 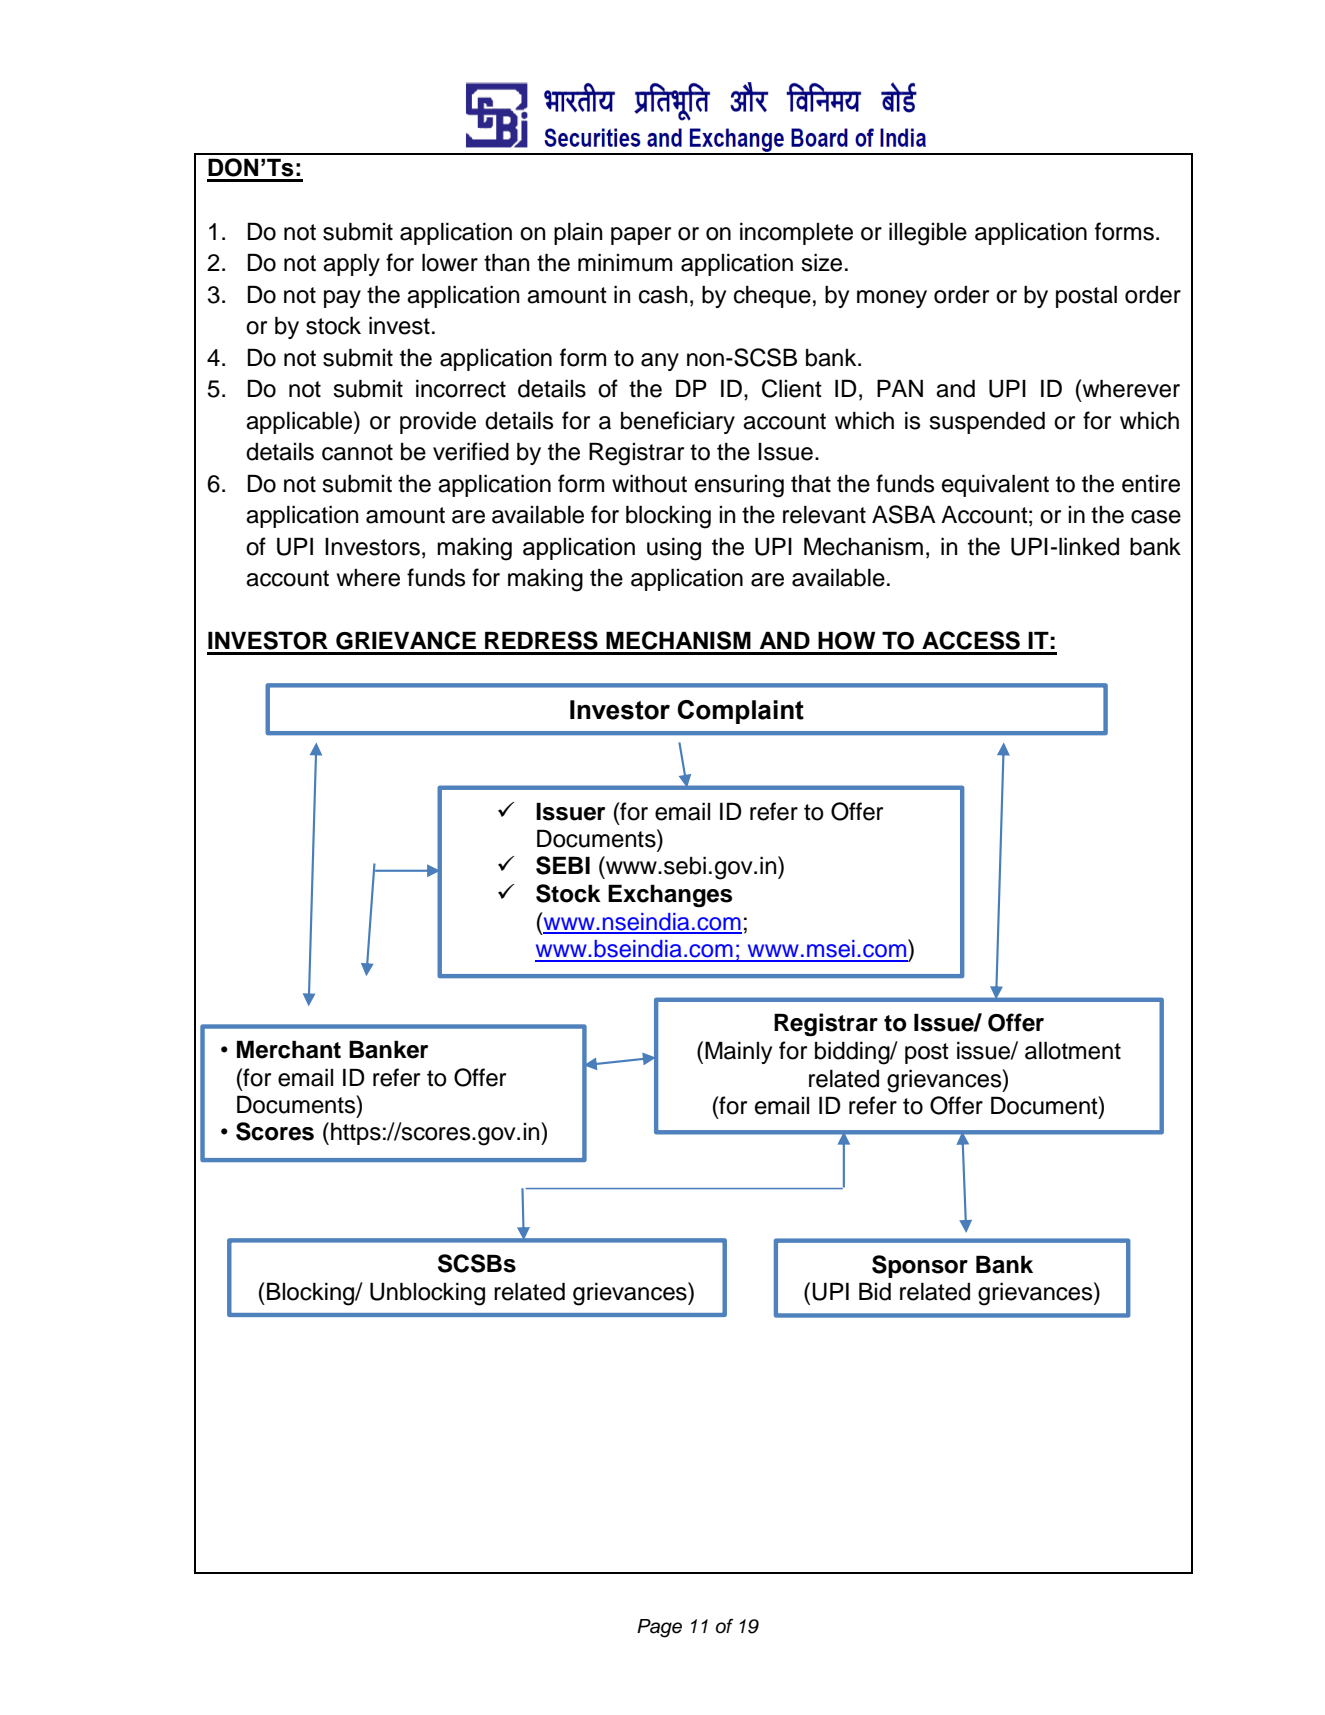 I want to click on Exchanges, so click(x=670, y=896).
